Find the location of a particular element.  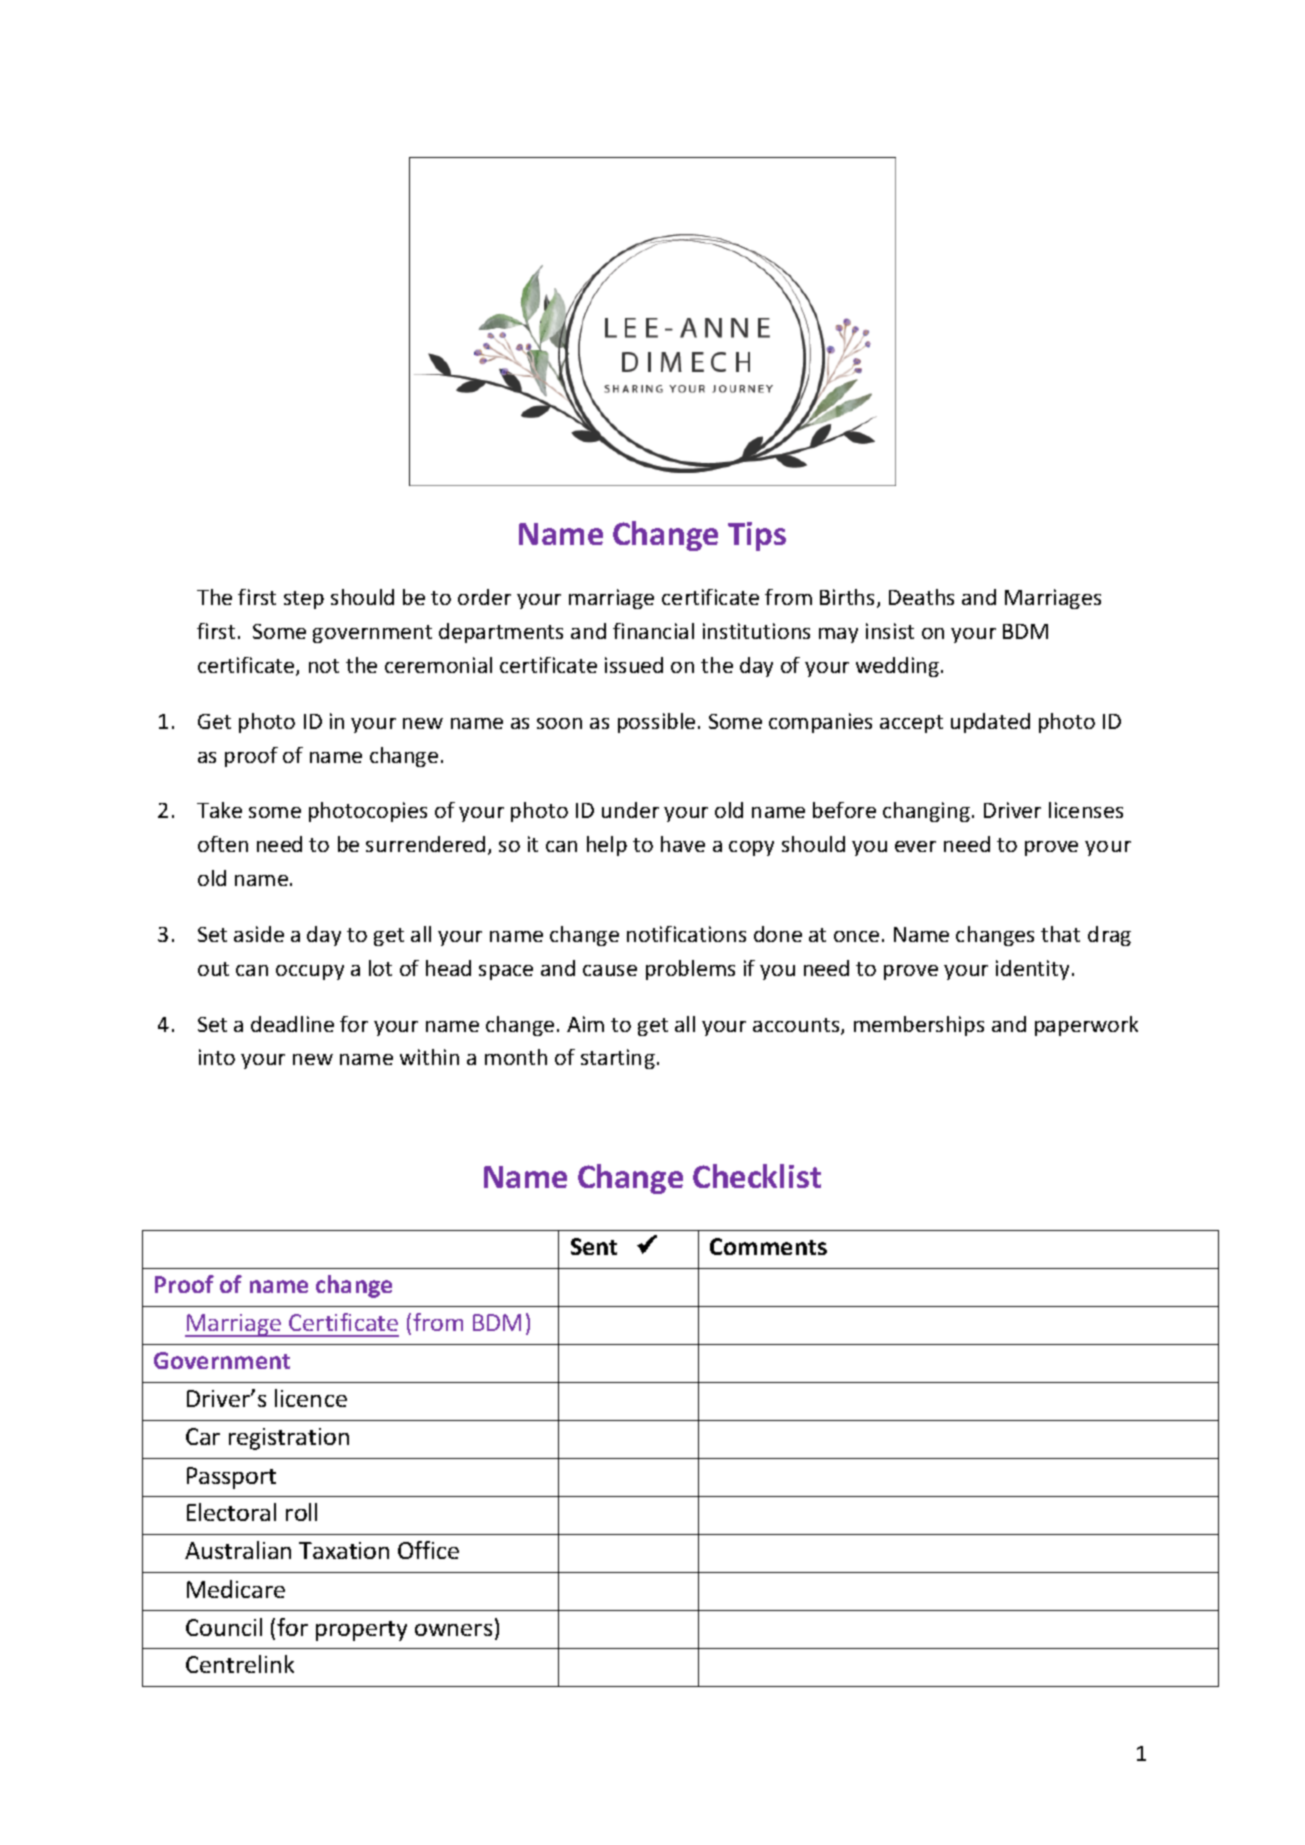

deadline is located at coordinates (292, 1024).
